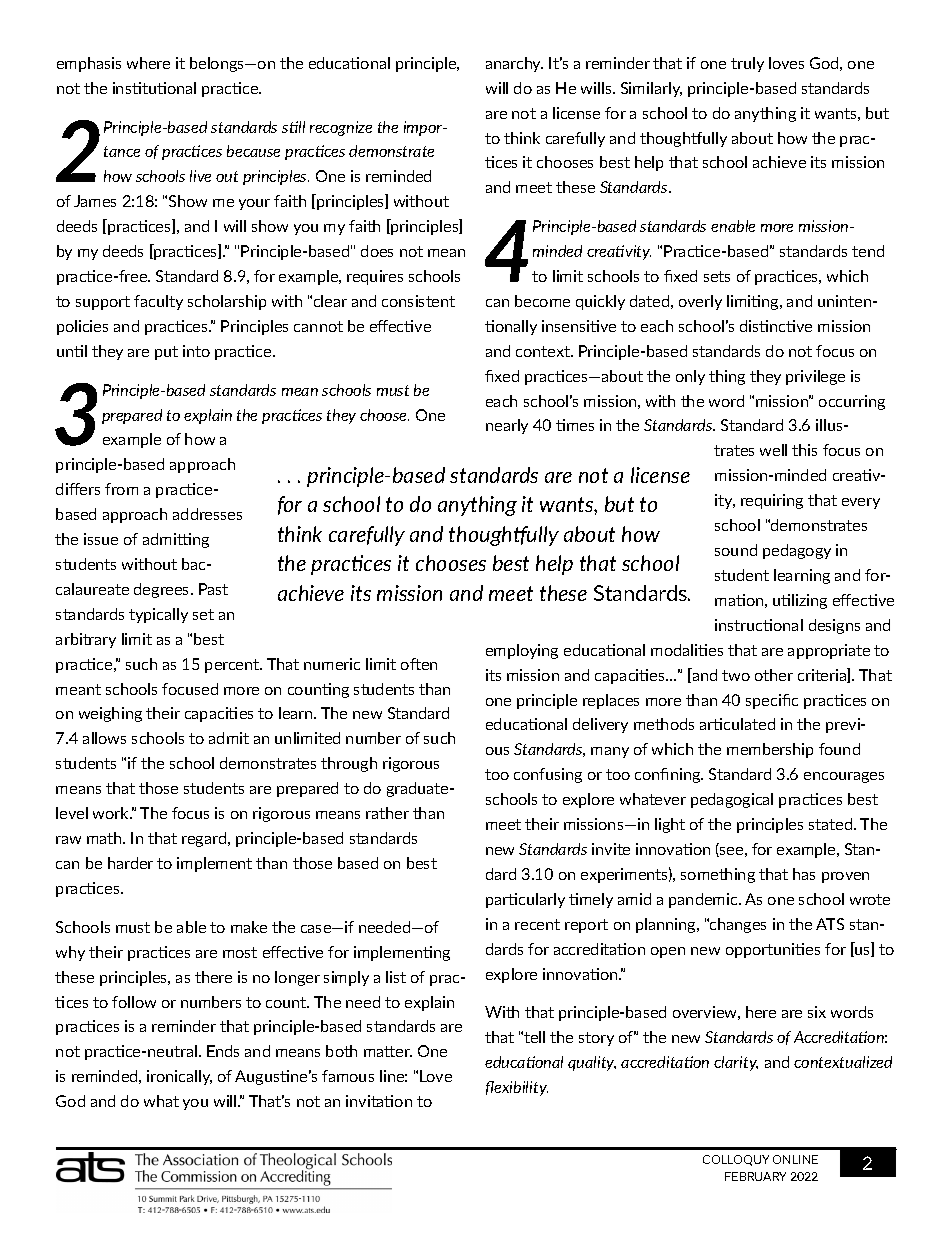  Describe the element at coordinates (804, 450) in the screenshot. I see `this` at that location.
